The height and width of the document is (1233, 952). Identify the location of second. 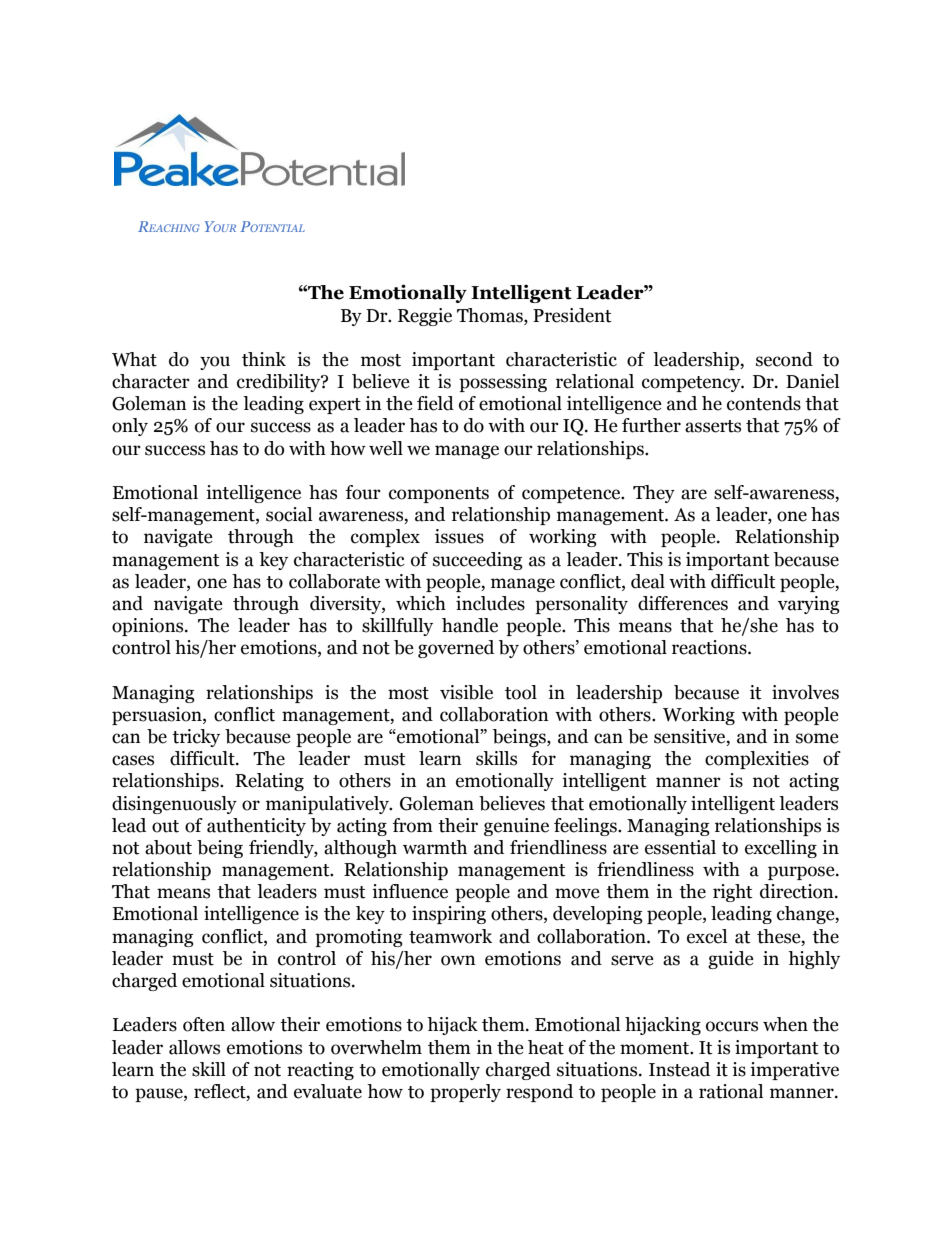
(784, 359).
